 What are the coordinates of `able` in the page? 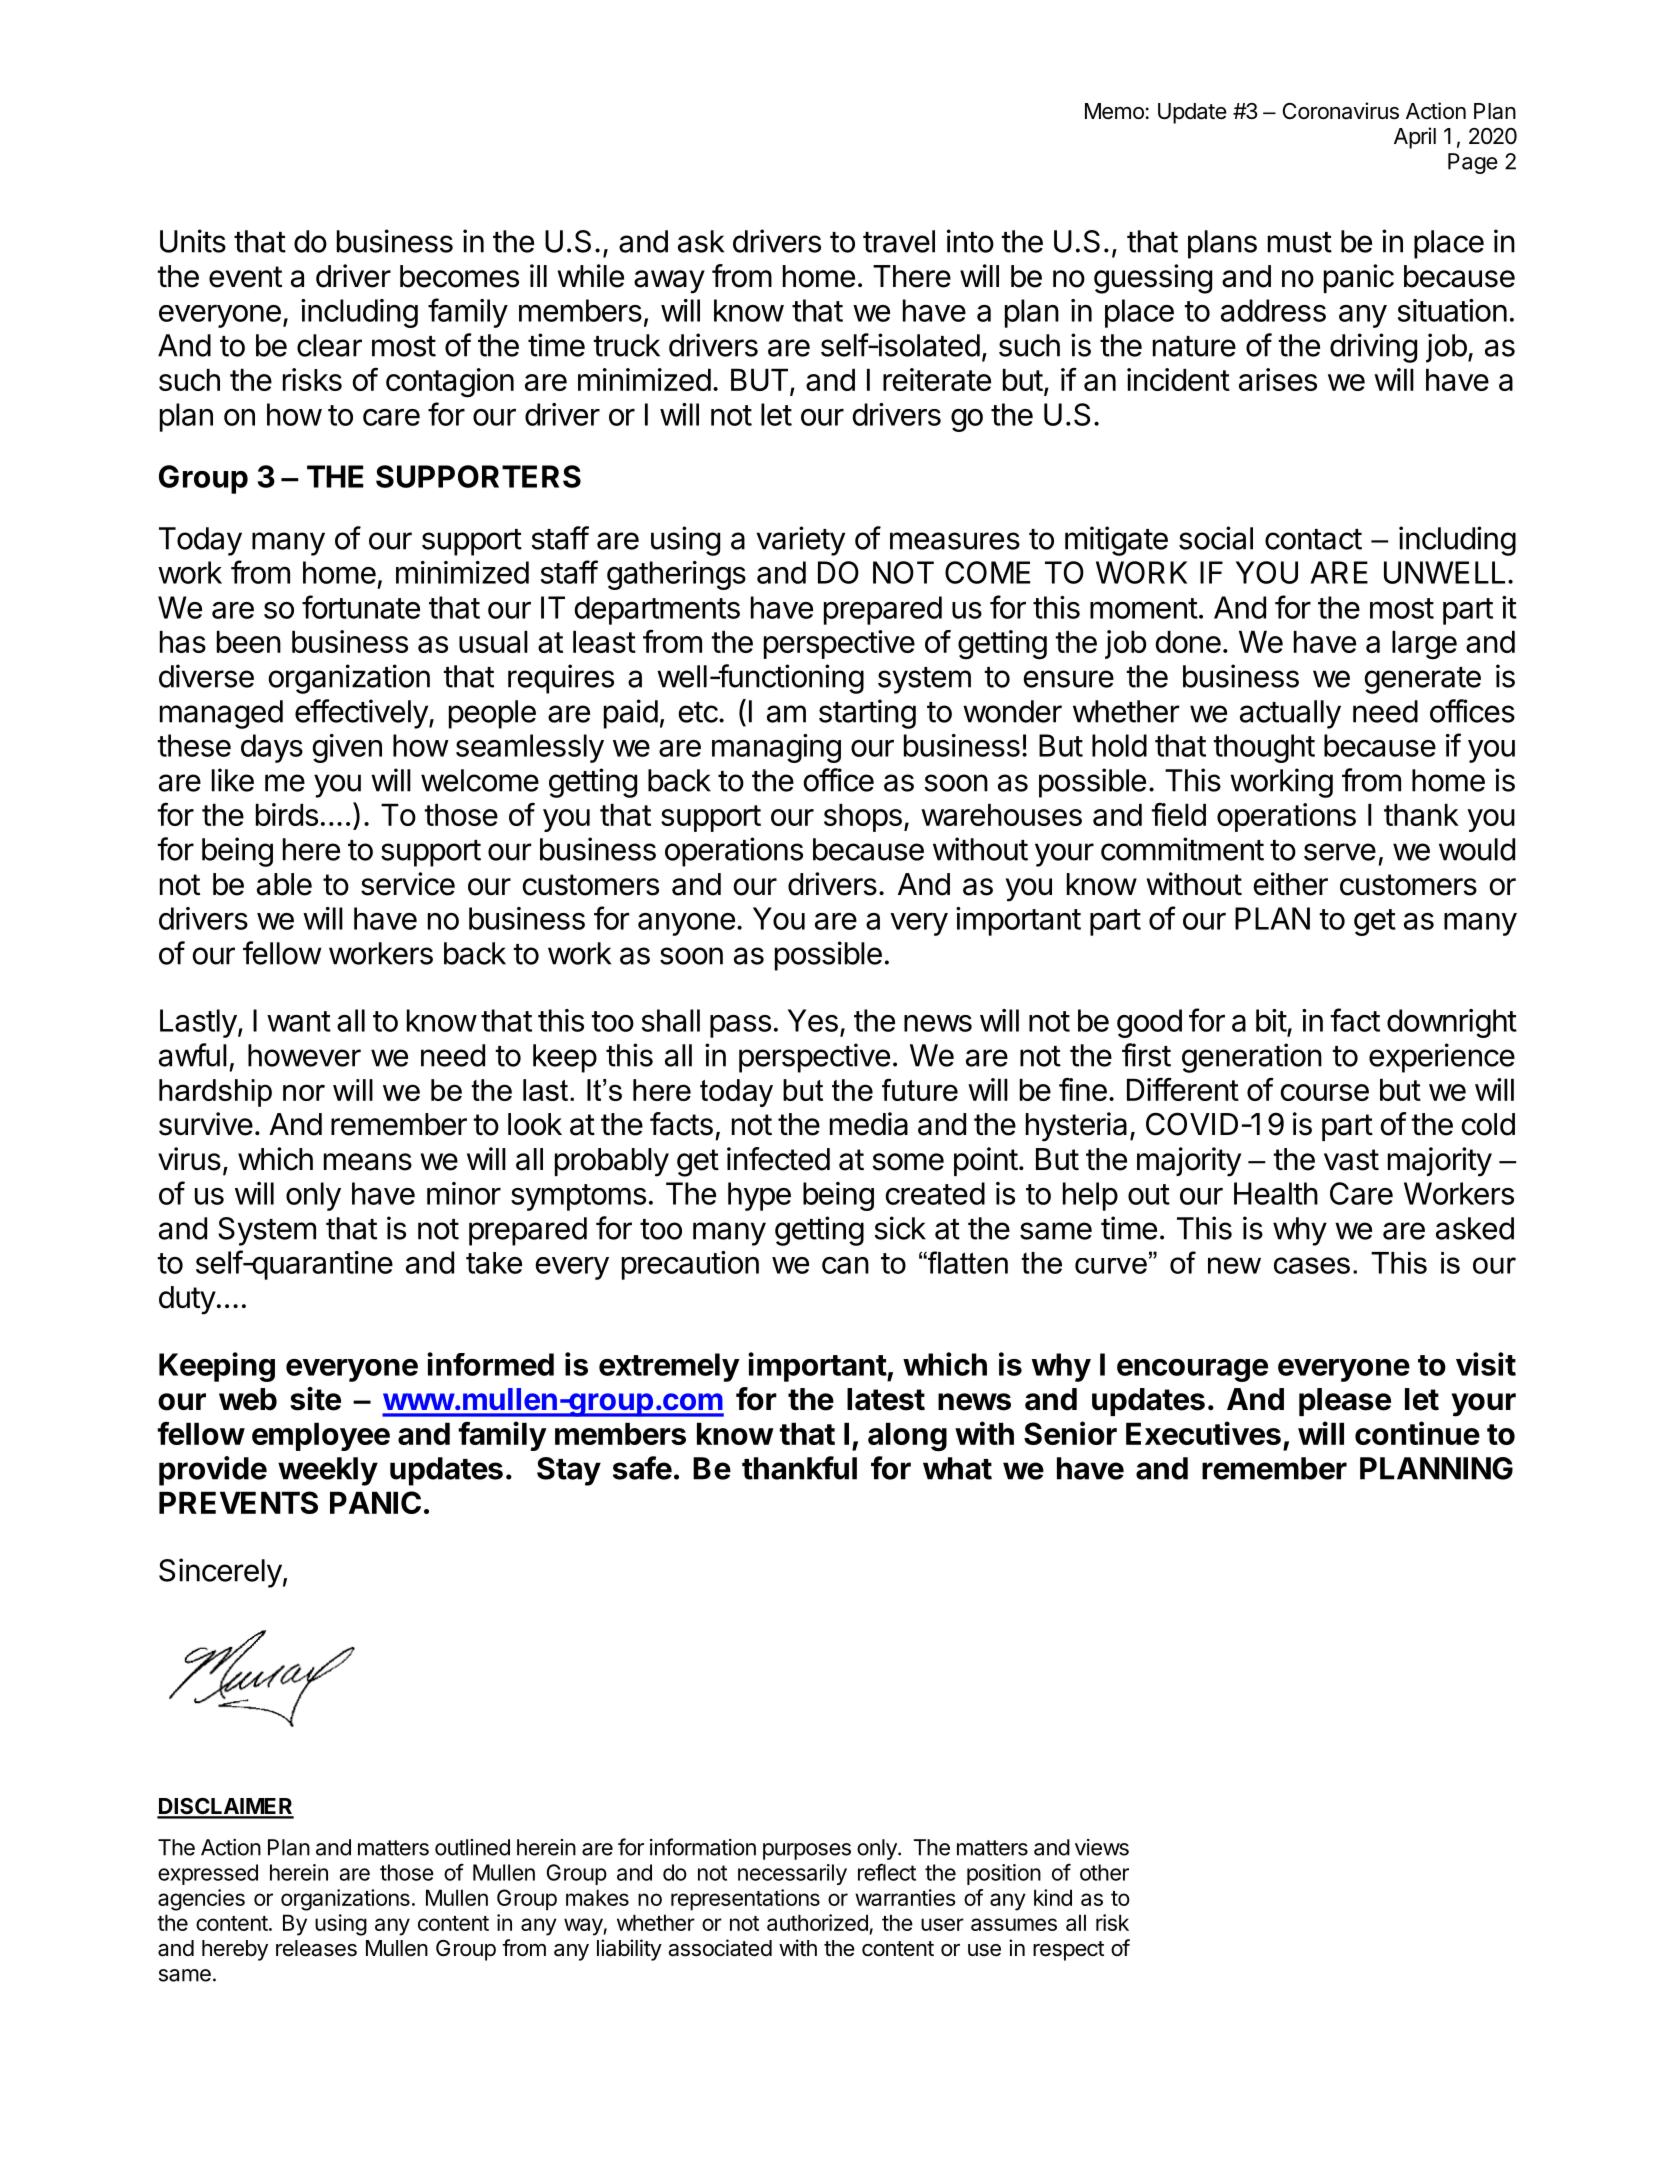 It's located at (284, 884).
